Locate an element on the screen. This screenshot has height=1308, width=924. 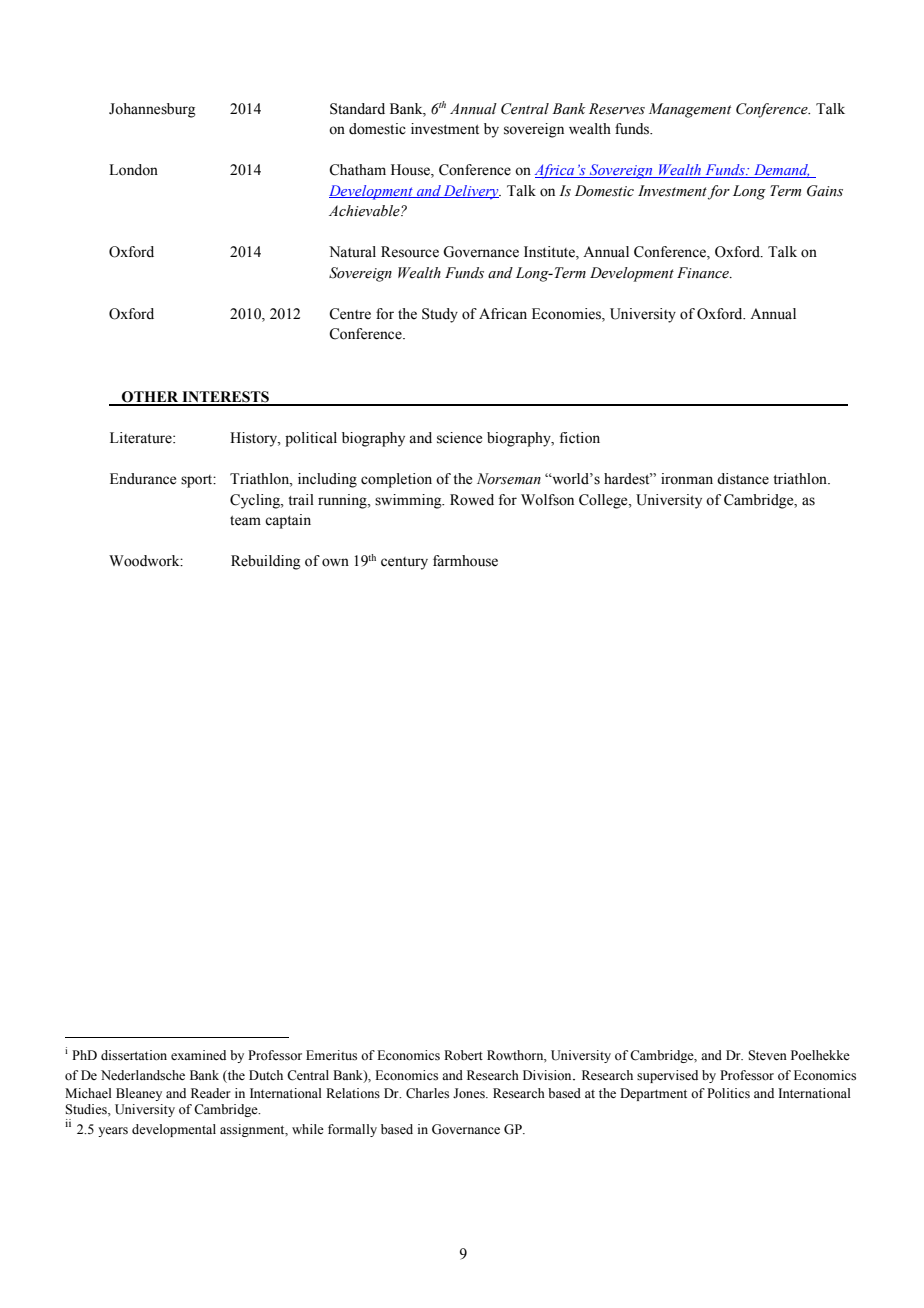
distance is located at coordinates (743, 479).
